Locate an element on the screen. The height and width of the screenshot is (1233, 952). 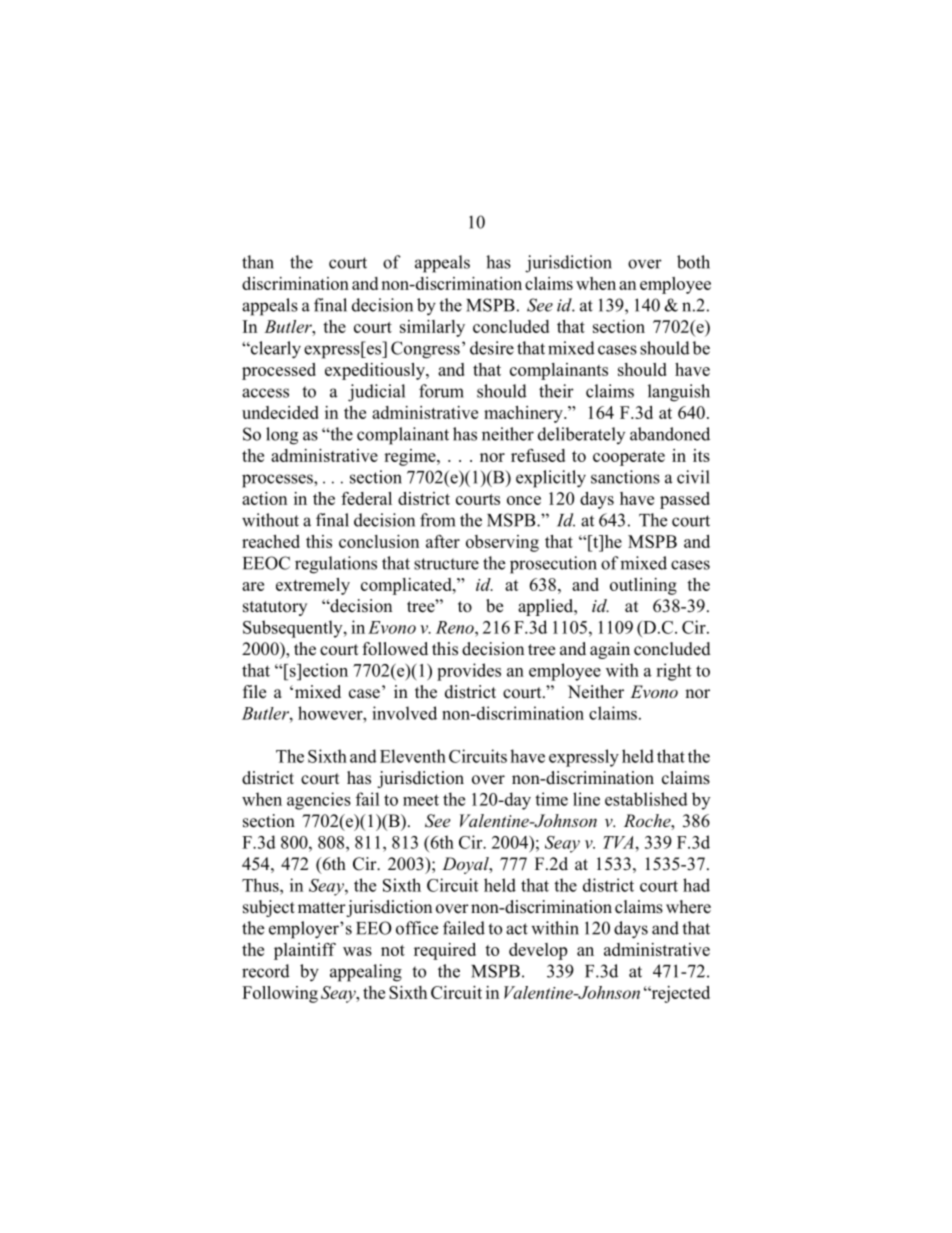
than is located at coordinates (258, 262).
